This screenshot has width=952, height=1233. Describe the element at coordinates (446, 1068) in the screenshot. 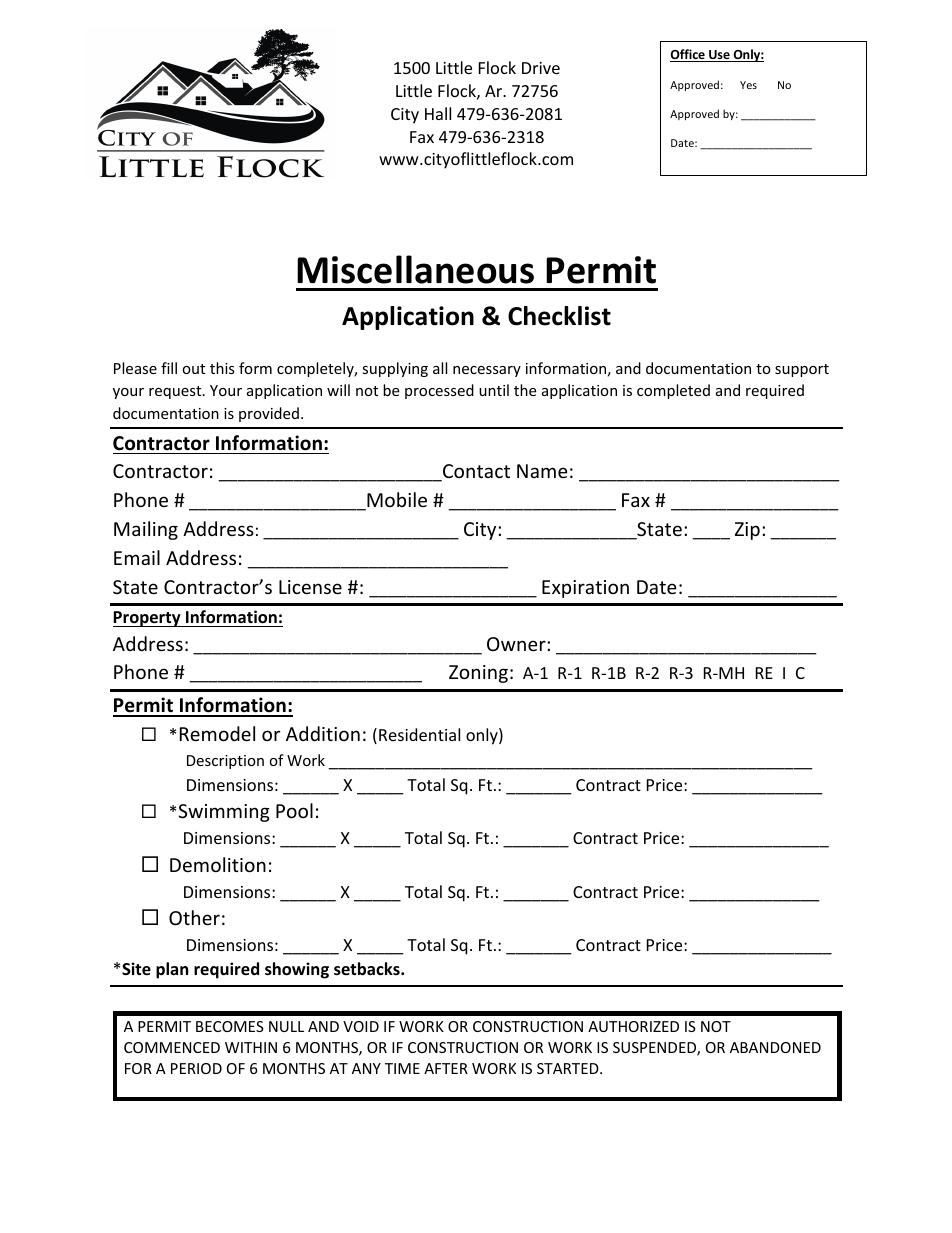

I see `AFTER` at that location.
